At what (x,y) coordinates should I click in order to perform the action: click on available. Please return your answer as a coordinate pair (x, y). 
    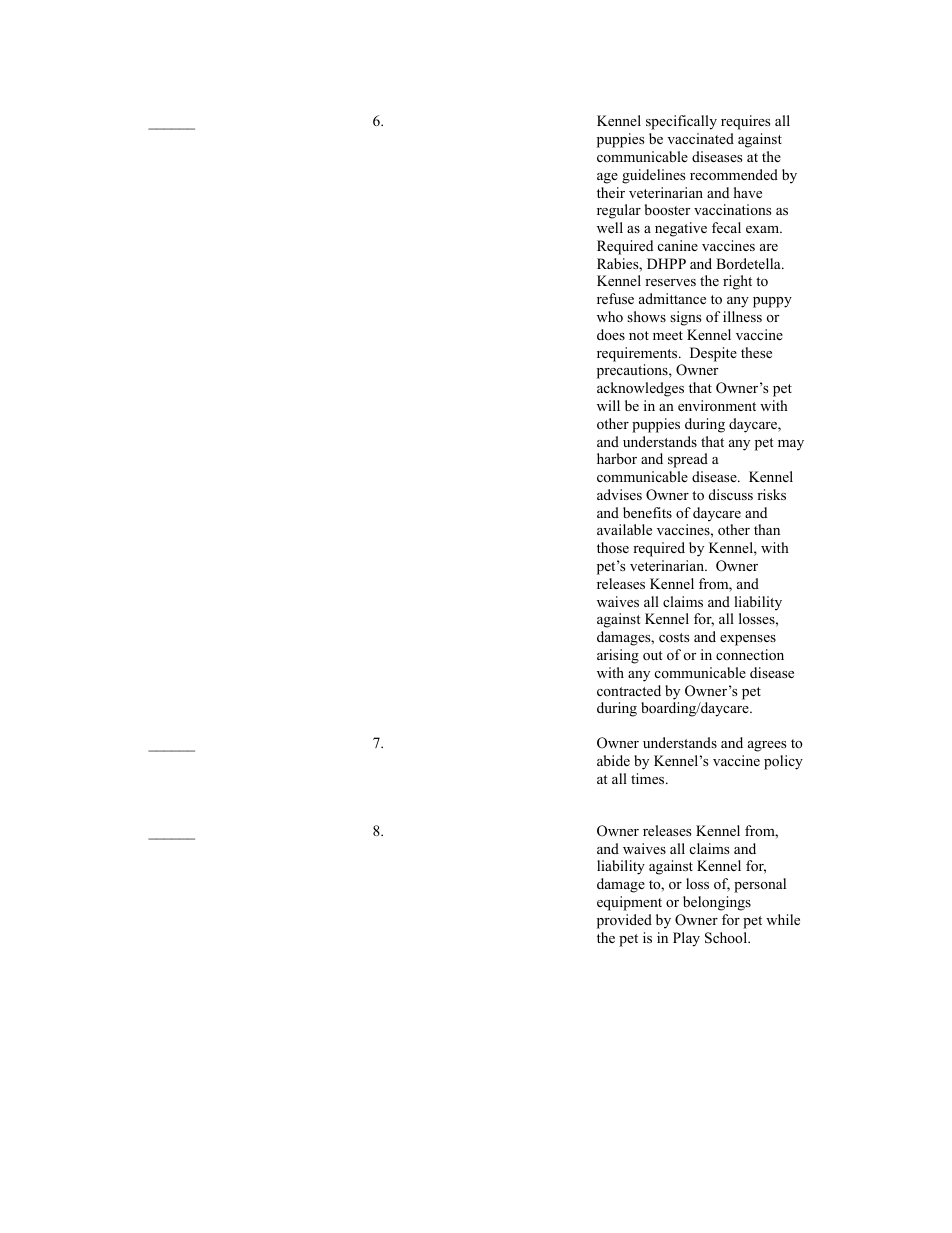
    Looking at the image, I should click on (624, 529).
